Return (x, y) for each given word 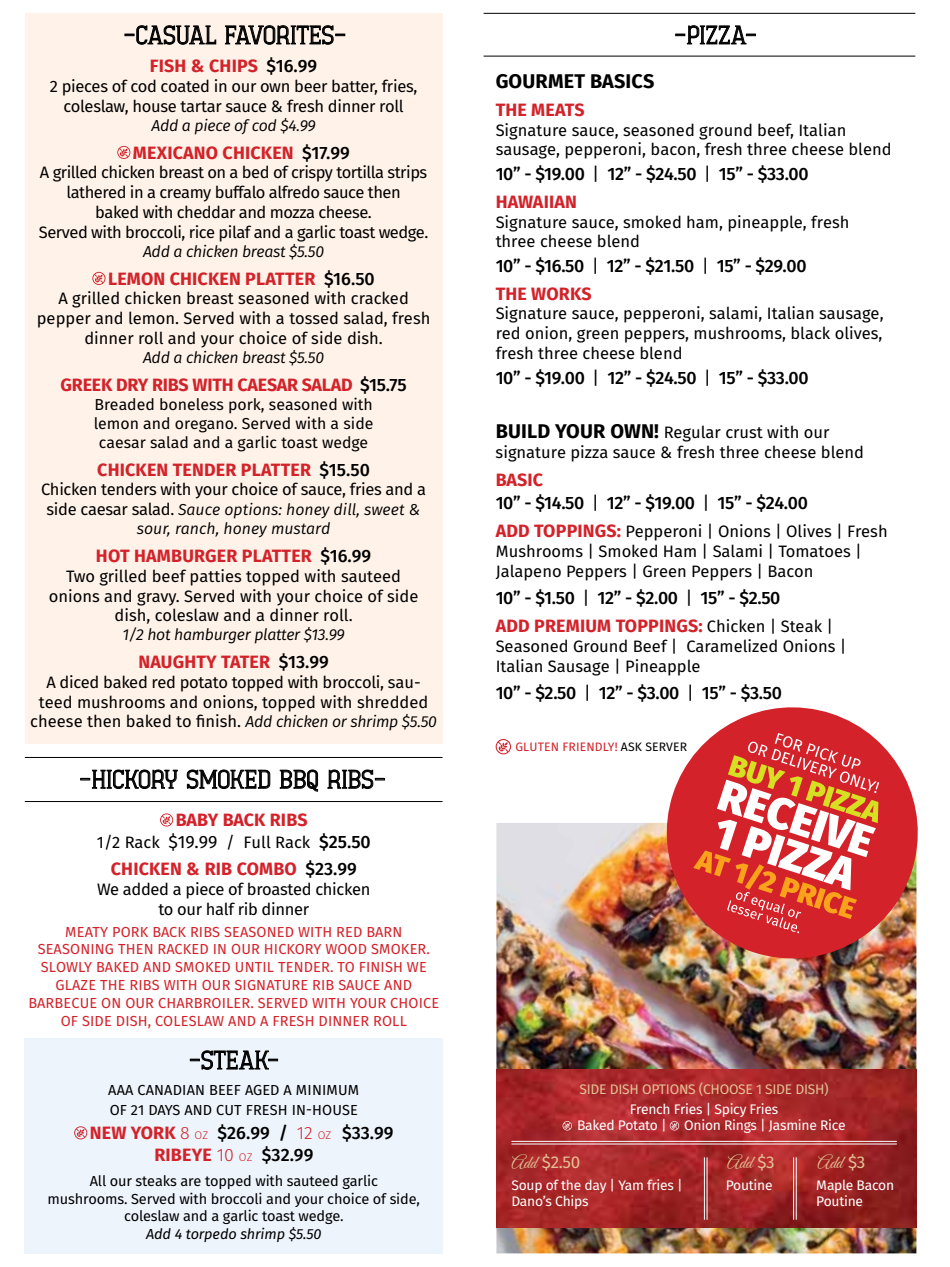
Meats (557, 110)
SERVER (666, 746)
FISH (168, 65)
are (191, 1182)
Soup (527, 1186)
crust (744, 433)
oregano (205, 426)
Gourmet (540, 81)
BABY (197, 819)
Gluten (537, 746)
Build (523, 431)
